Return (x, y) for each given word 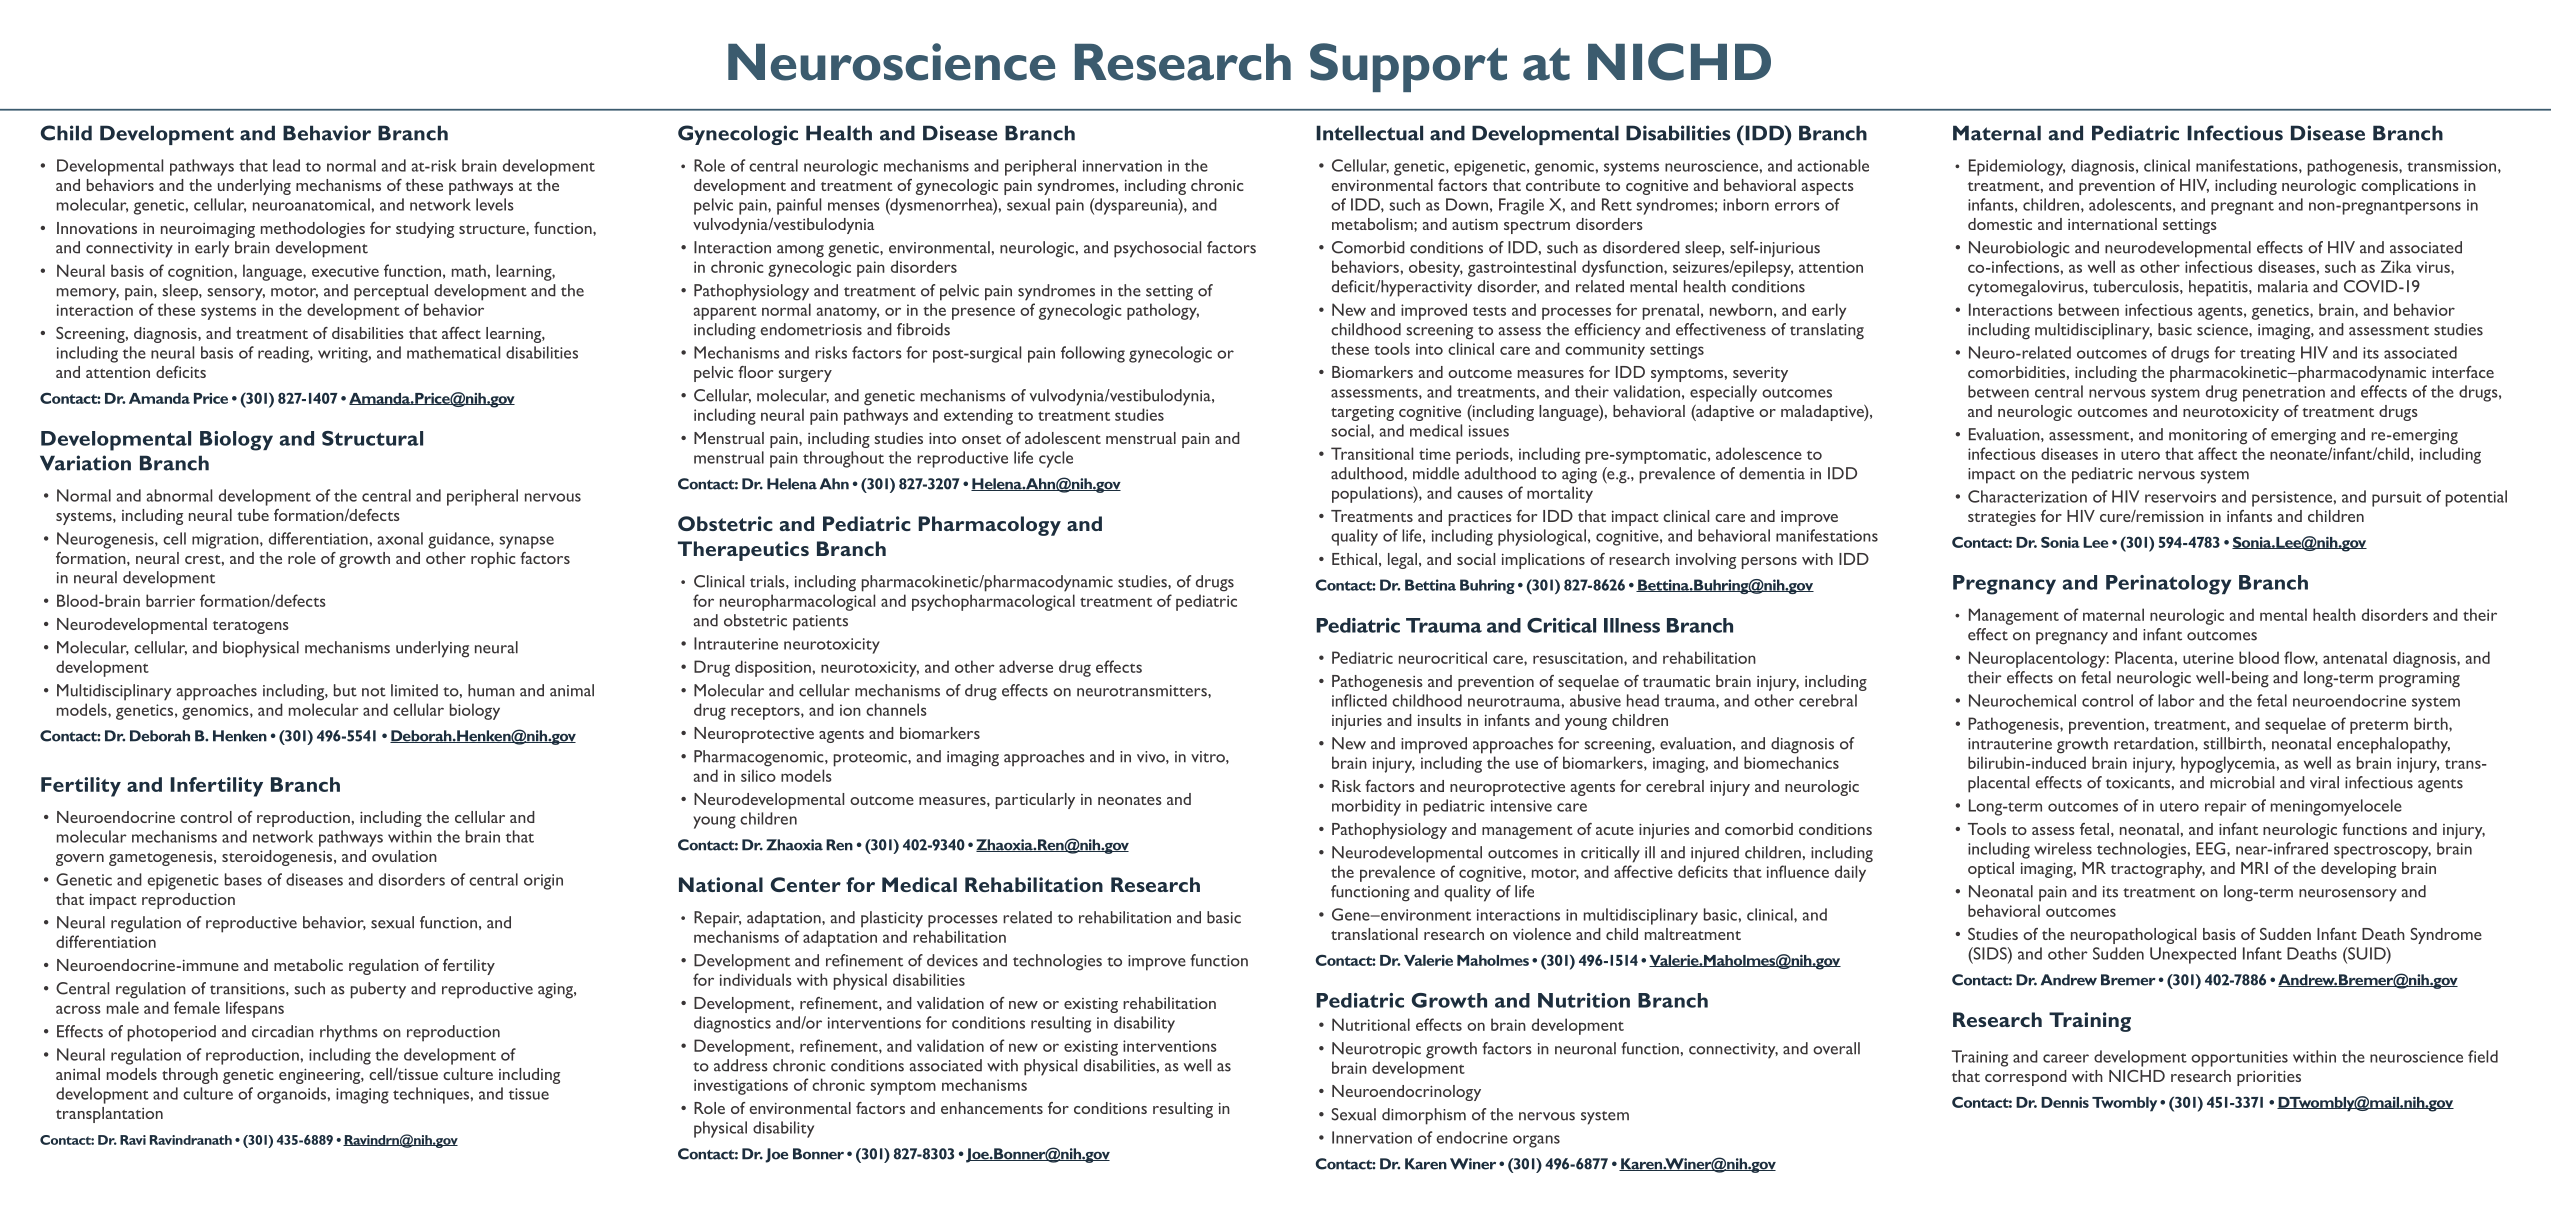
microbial (2242, 782)
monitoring (2208, 437)
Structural (372, 438)
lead (286, 165)
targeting (1362, 413)
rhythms (349, 1033)
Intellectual (1369, 133)
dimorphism (1424, 1116)
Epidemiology (2017, 167)
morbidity (1366, 807)
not (374, 692)
